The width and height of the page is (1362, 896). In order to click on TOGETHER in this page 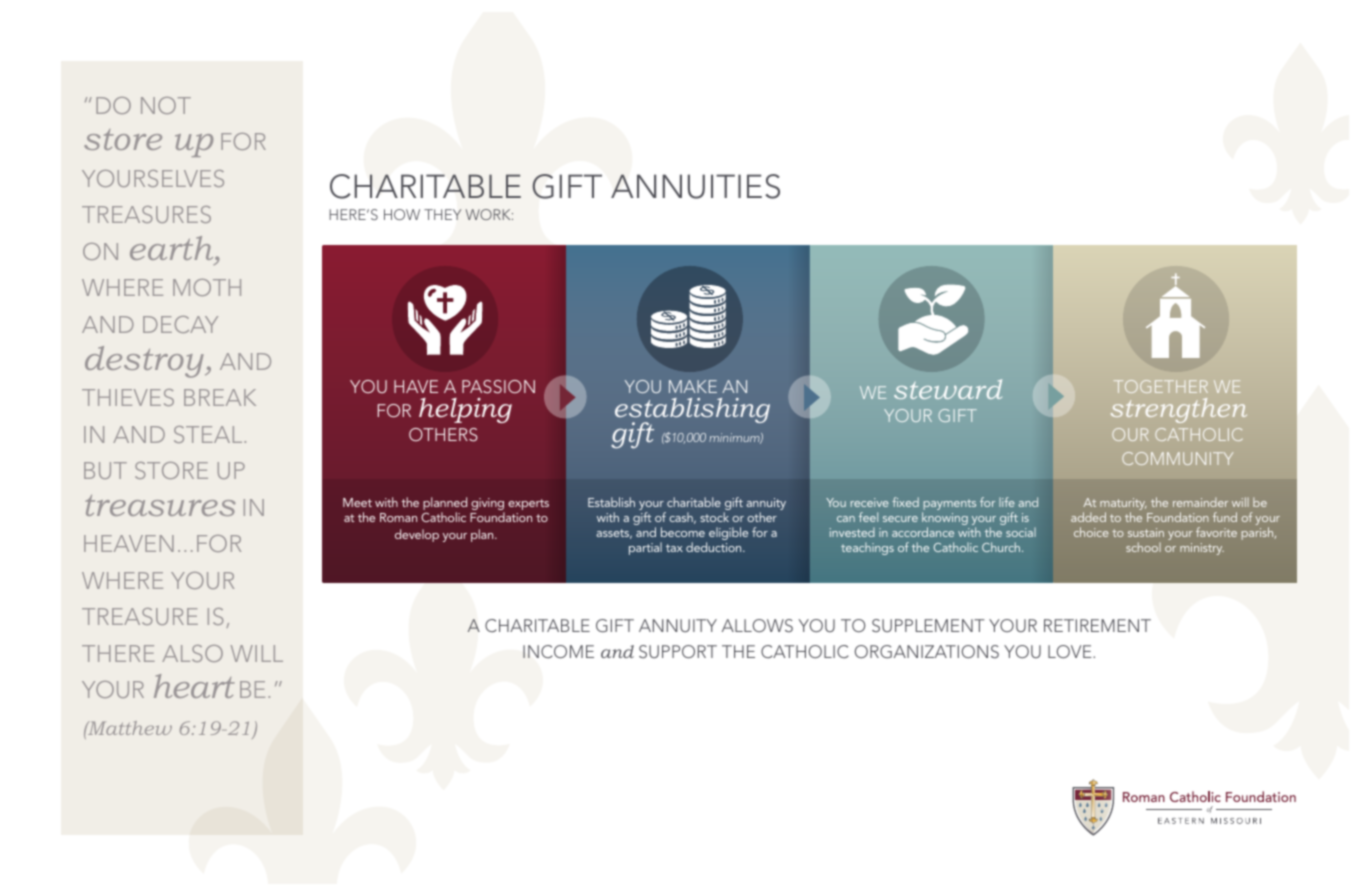, I will do `click(1161, 386)`.
